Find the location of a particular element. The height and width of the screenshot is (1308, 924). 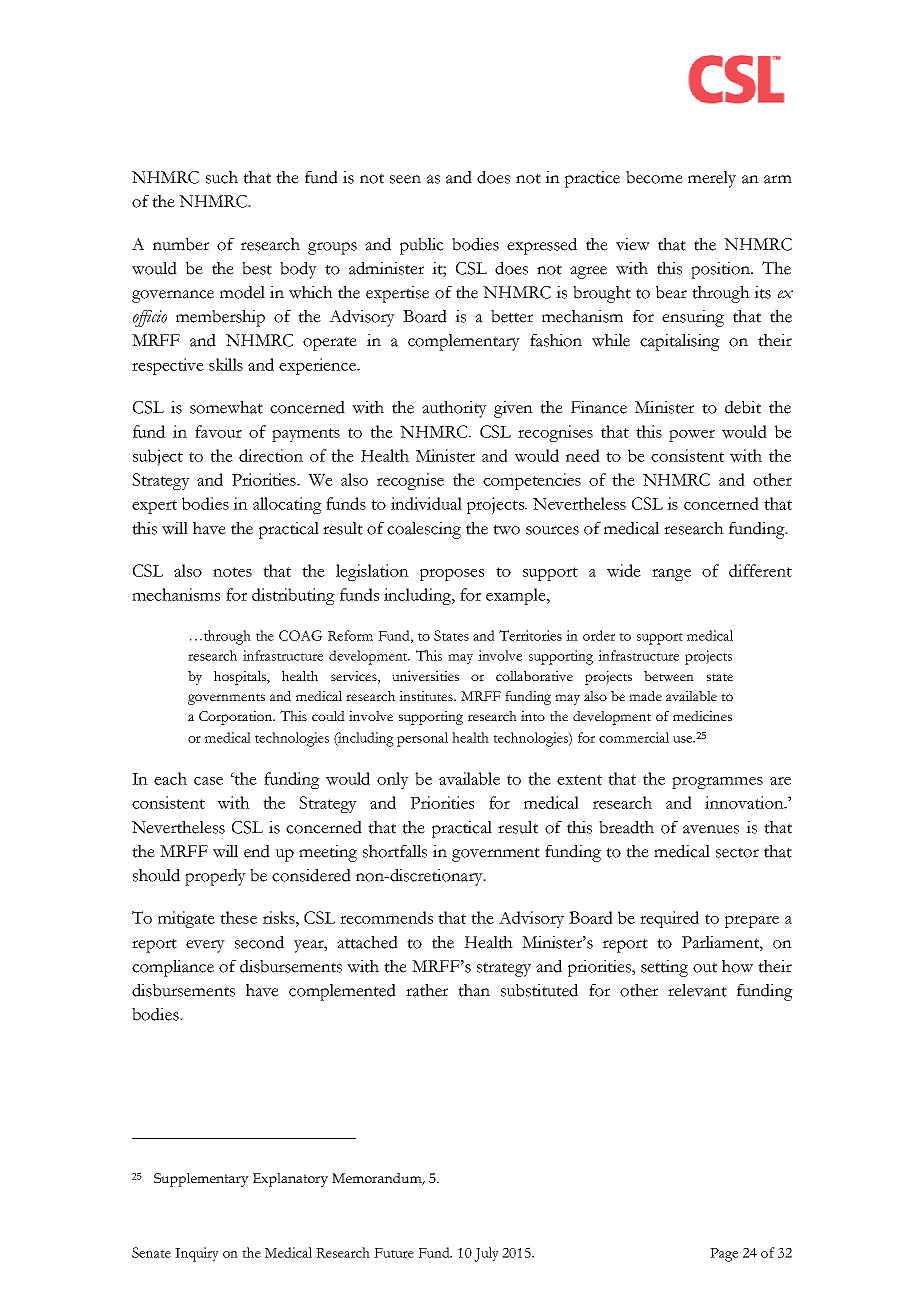

institutes is located at coordinates (427, 696).
